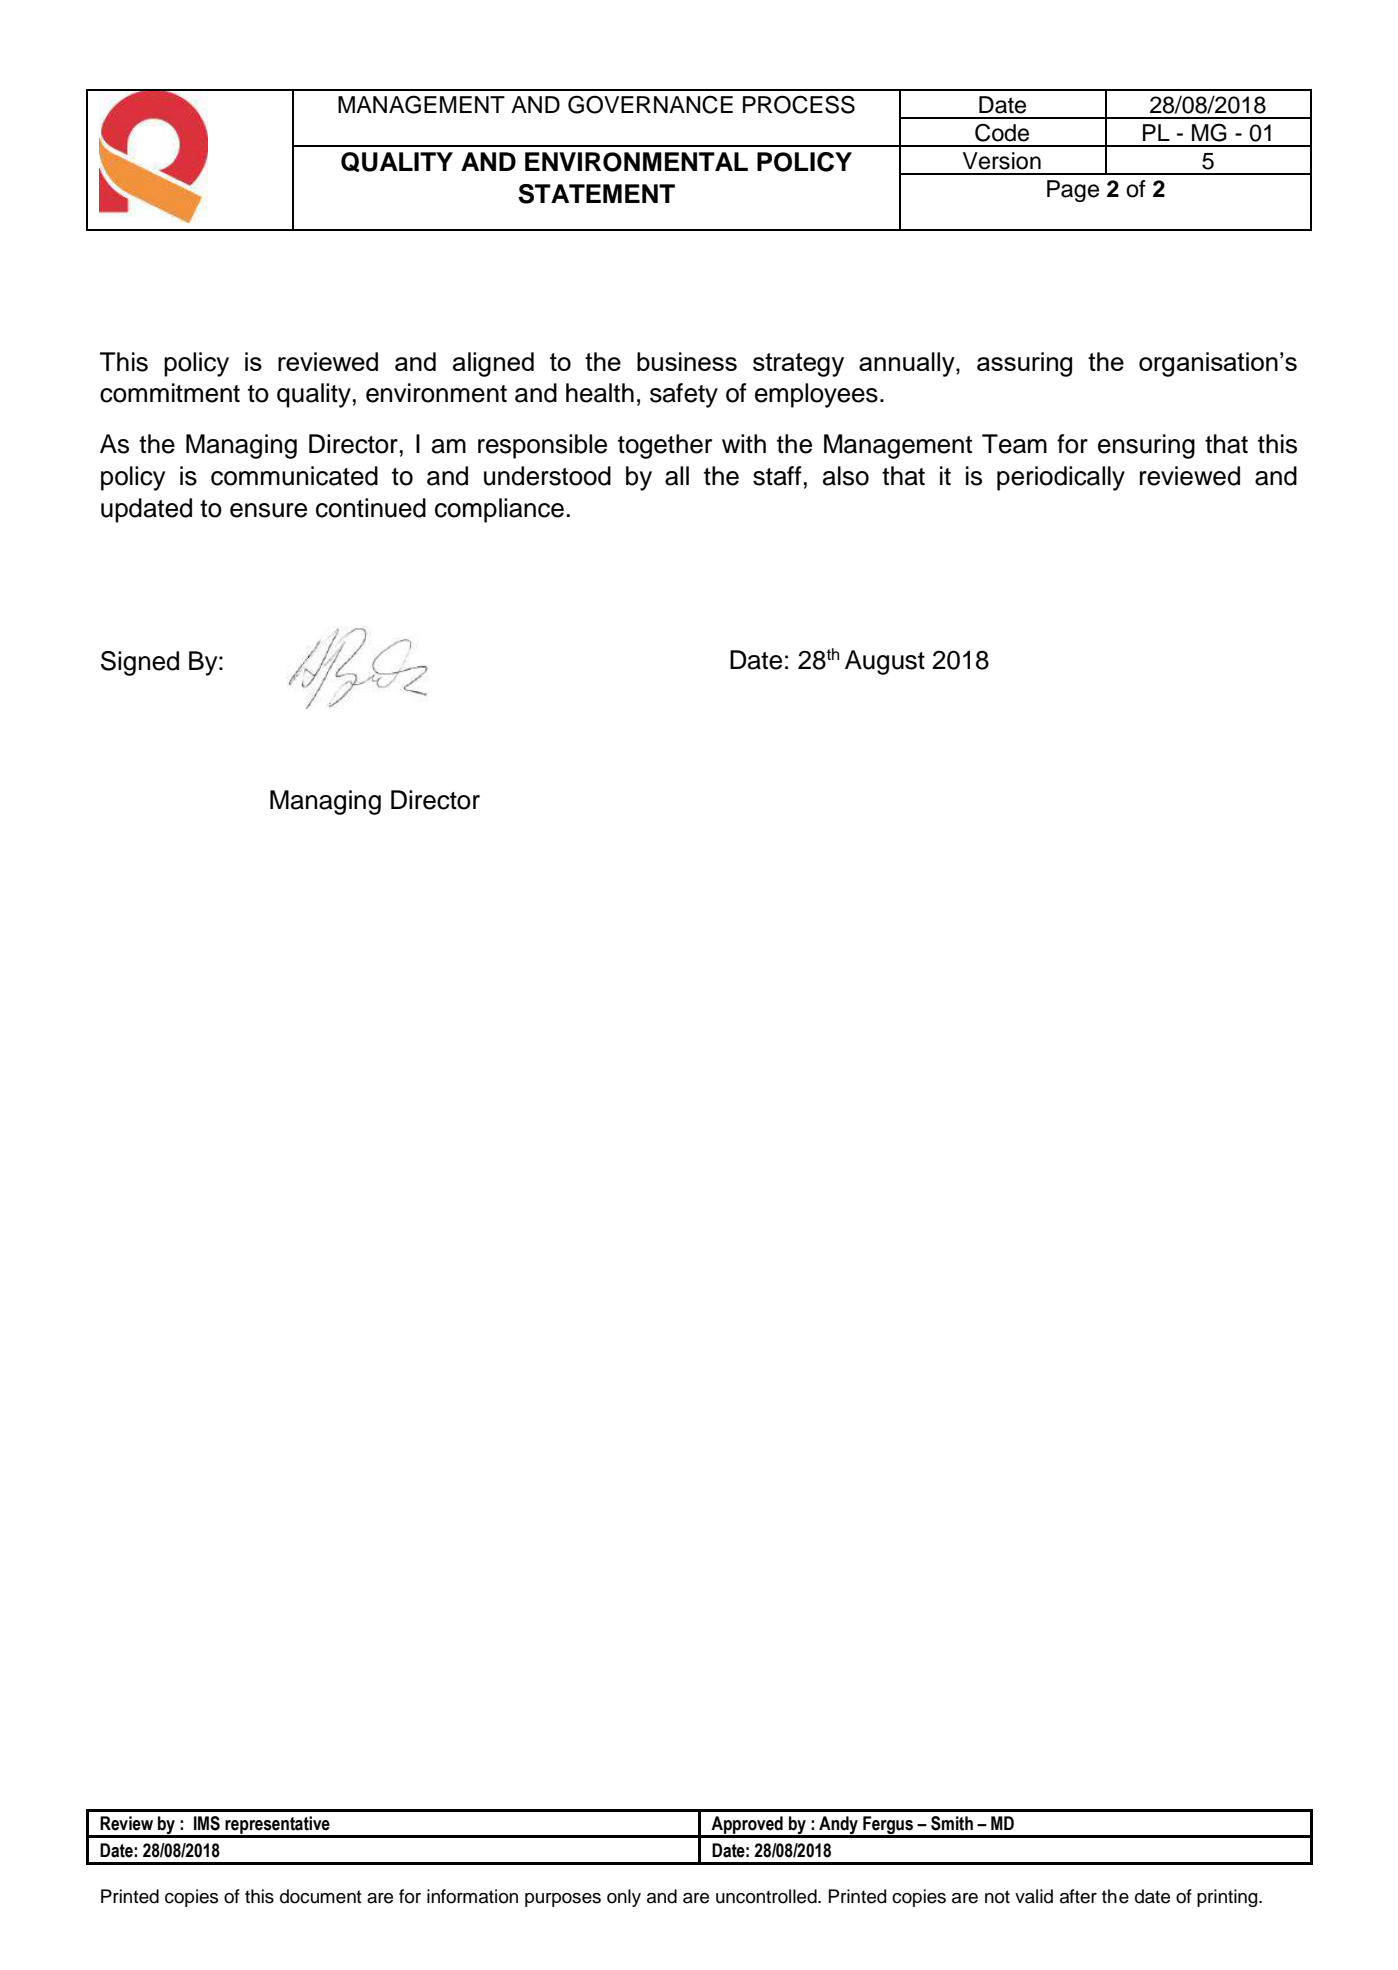  Describe the element at coordinates (278, 1826) in the screenshot. I see `representative` at that location.
